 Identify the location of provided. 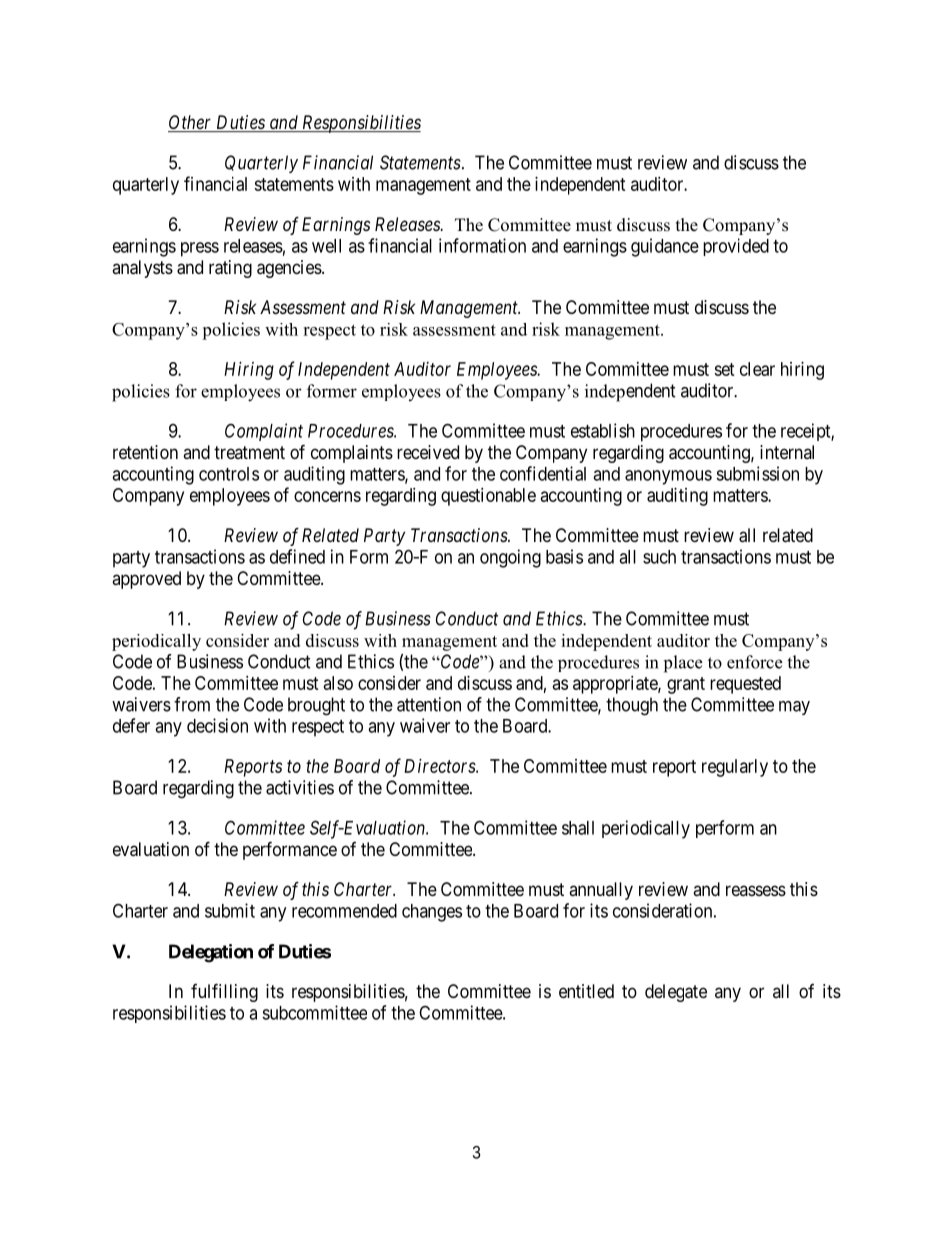
(736, 247).
